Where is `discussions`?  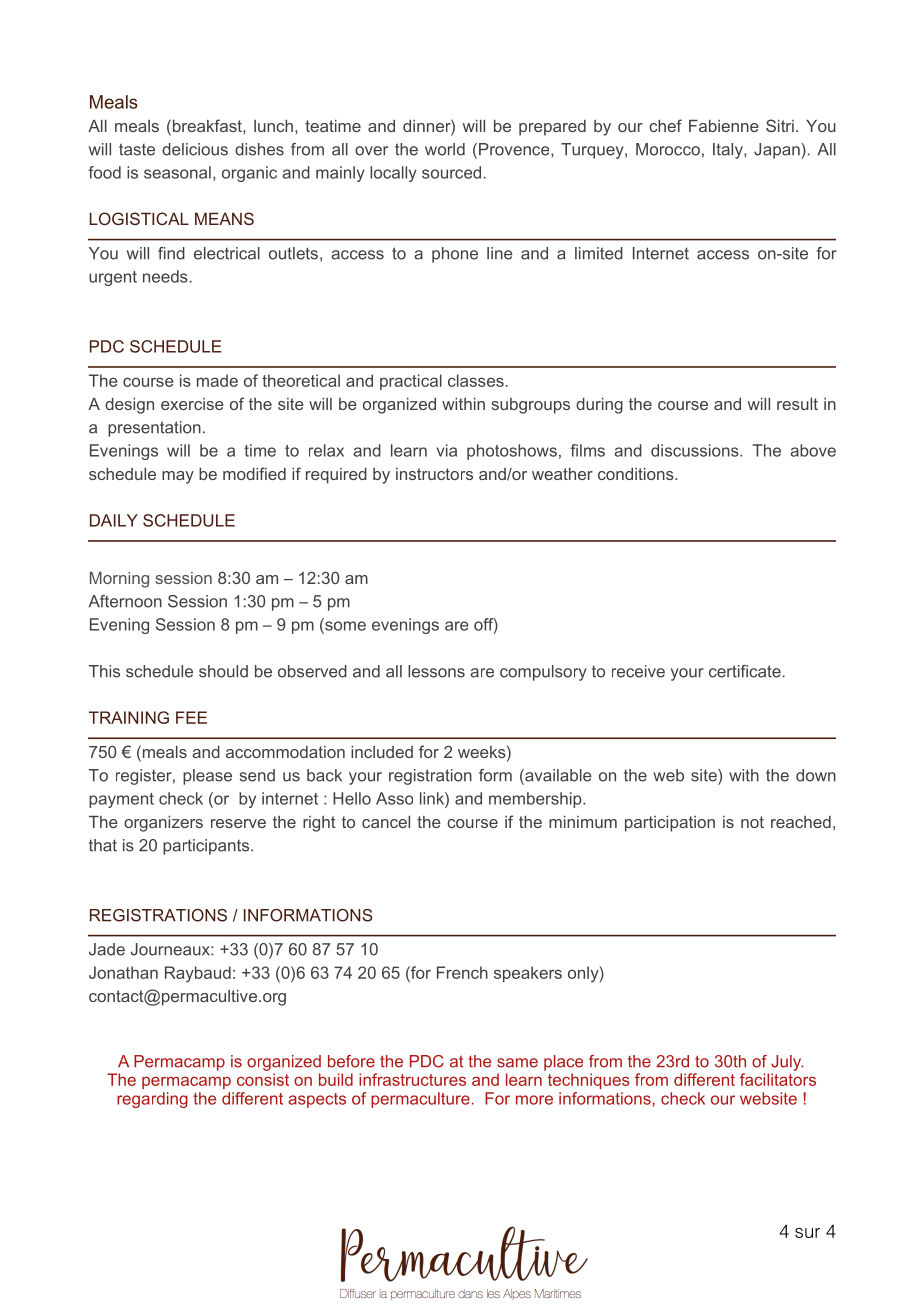 discussions is located at coordinates (696, 450).
